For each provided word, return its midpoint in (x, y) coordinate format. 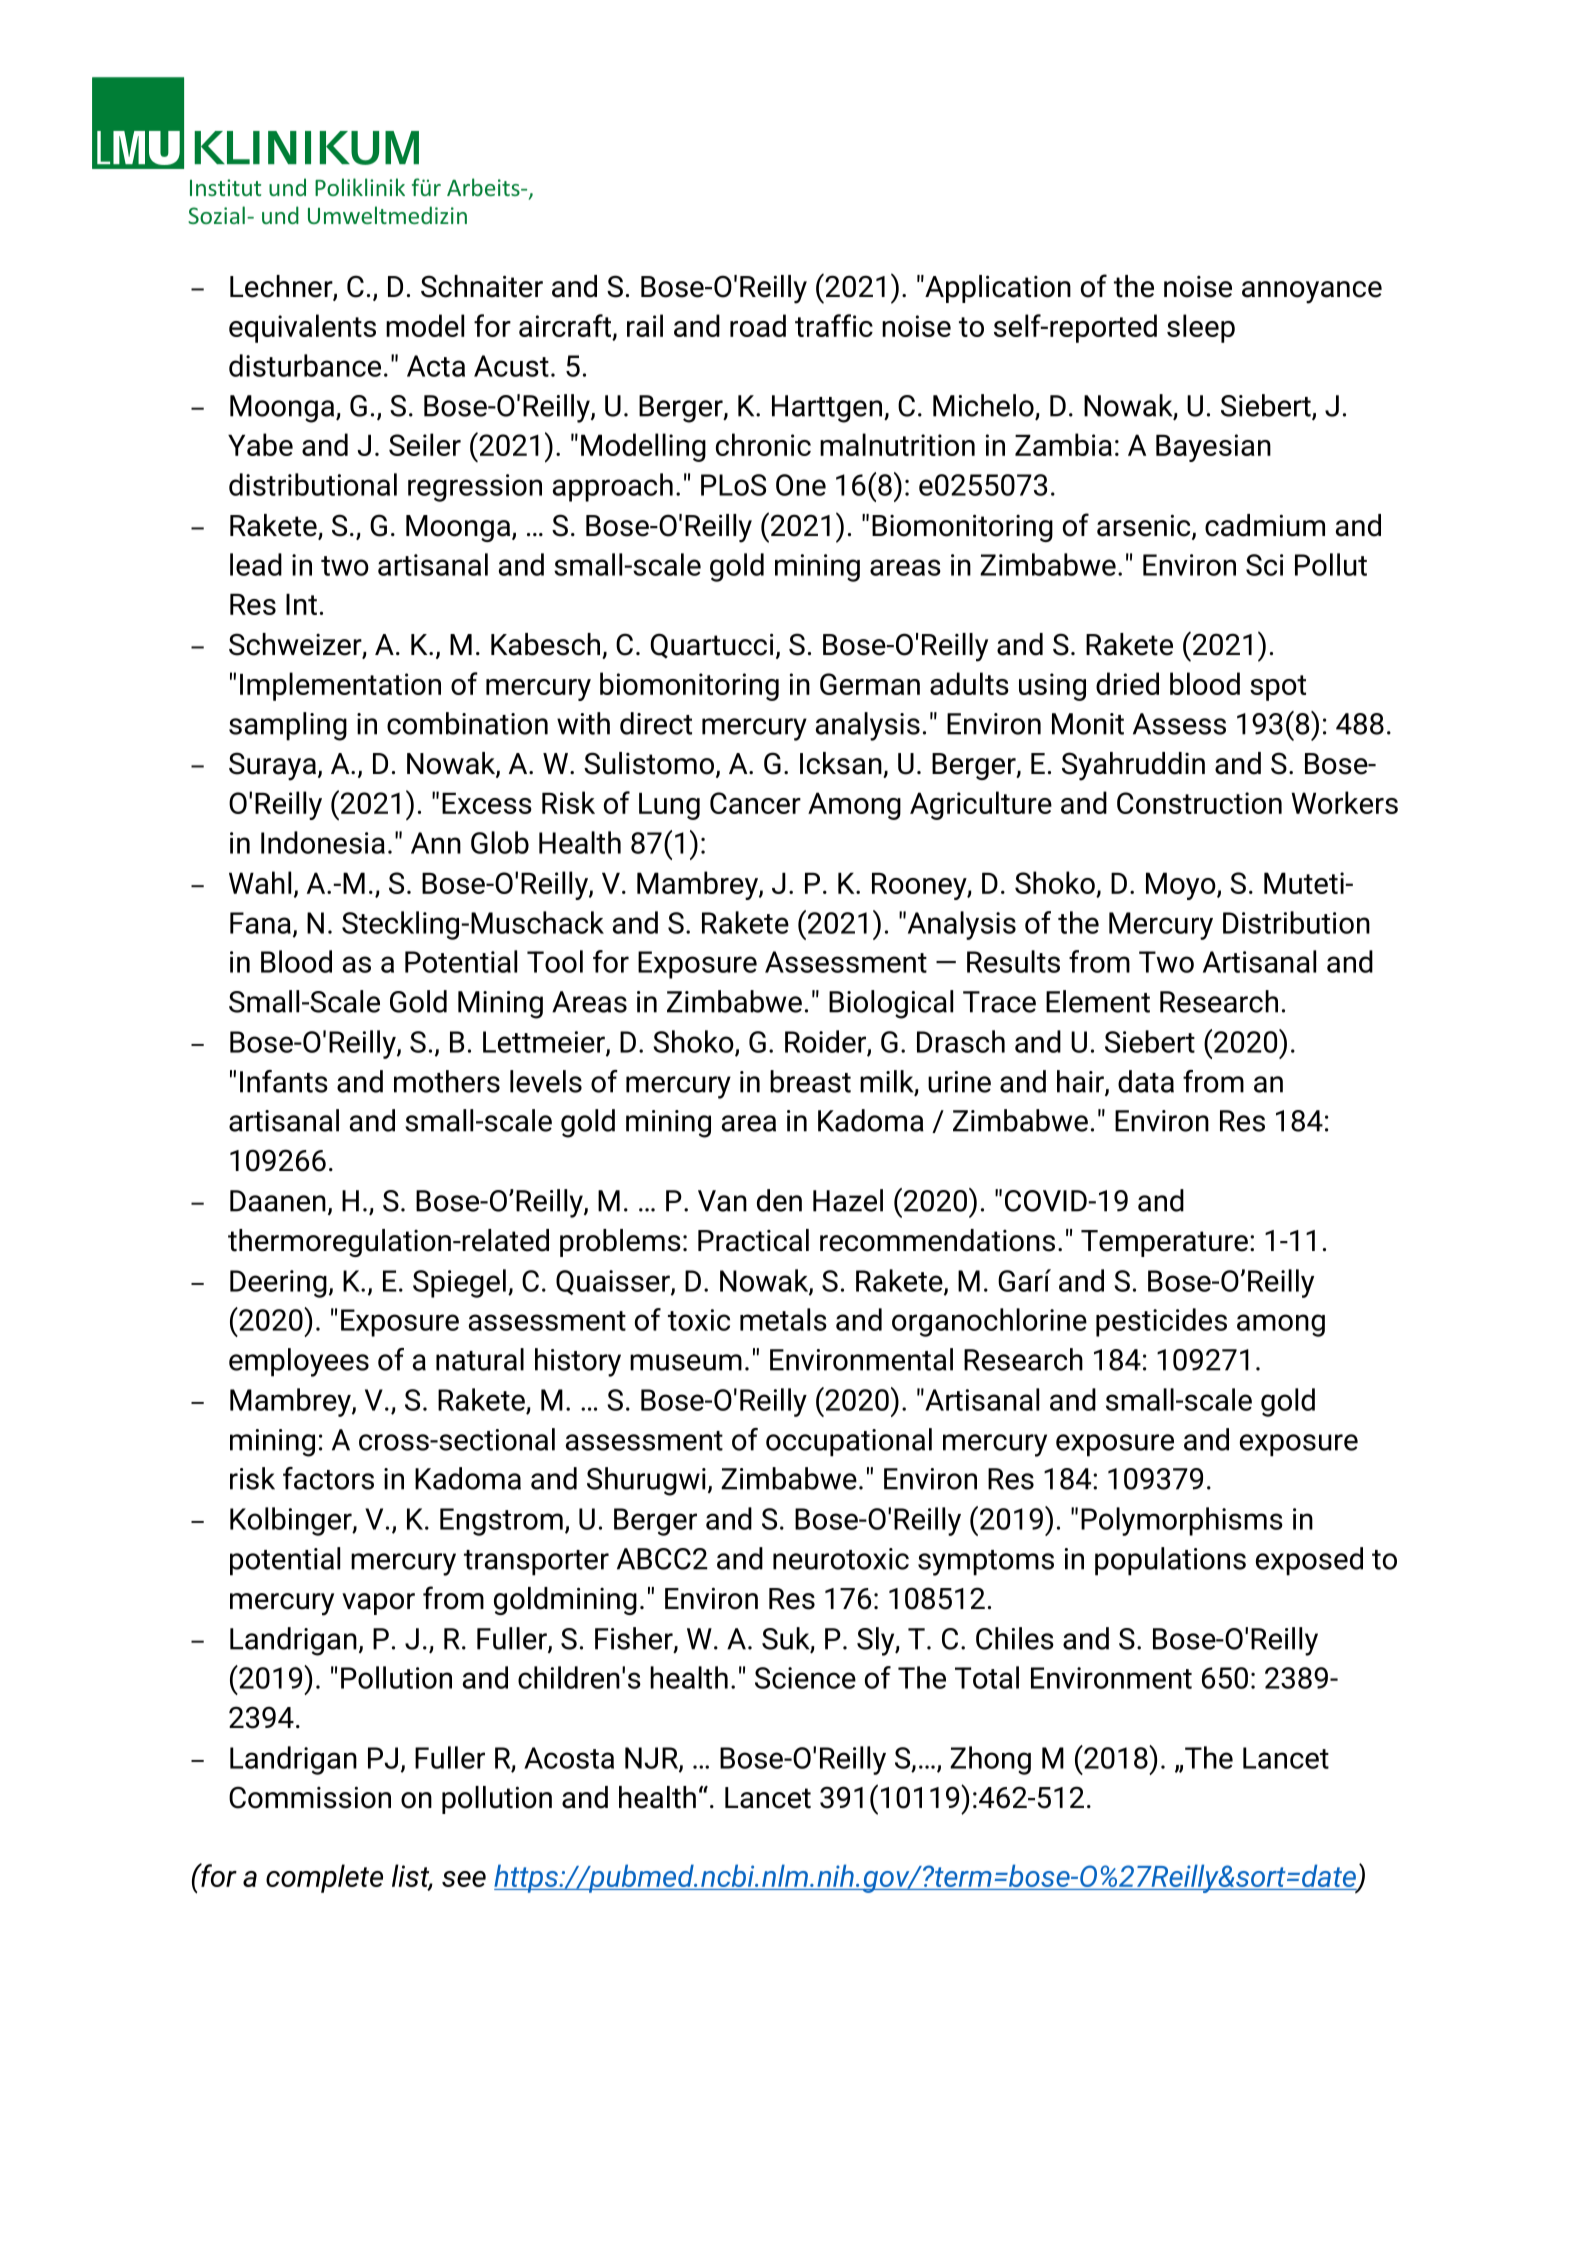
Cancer (755, 803)
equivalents (302, 328)
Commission (310, 1797)
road (758, 325)
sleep (1201, 328)
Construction (1199, 803)
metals (783, 1319)
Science (805, 1678)
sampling (288, 726)
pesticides (1161, 1322)
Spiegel (459, 1283)
